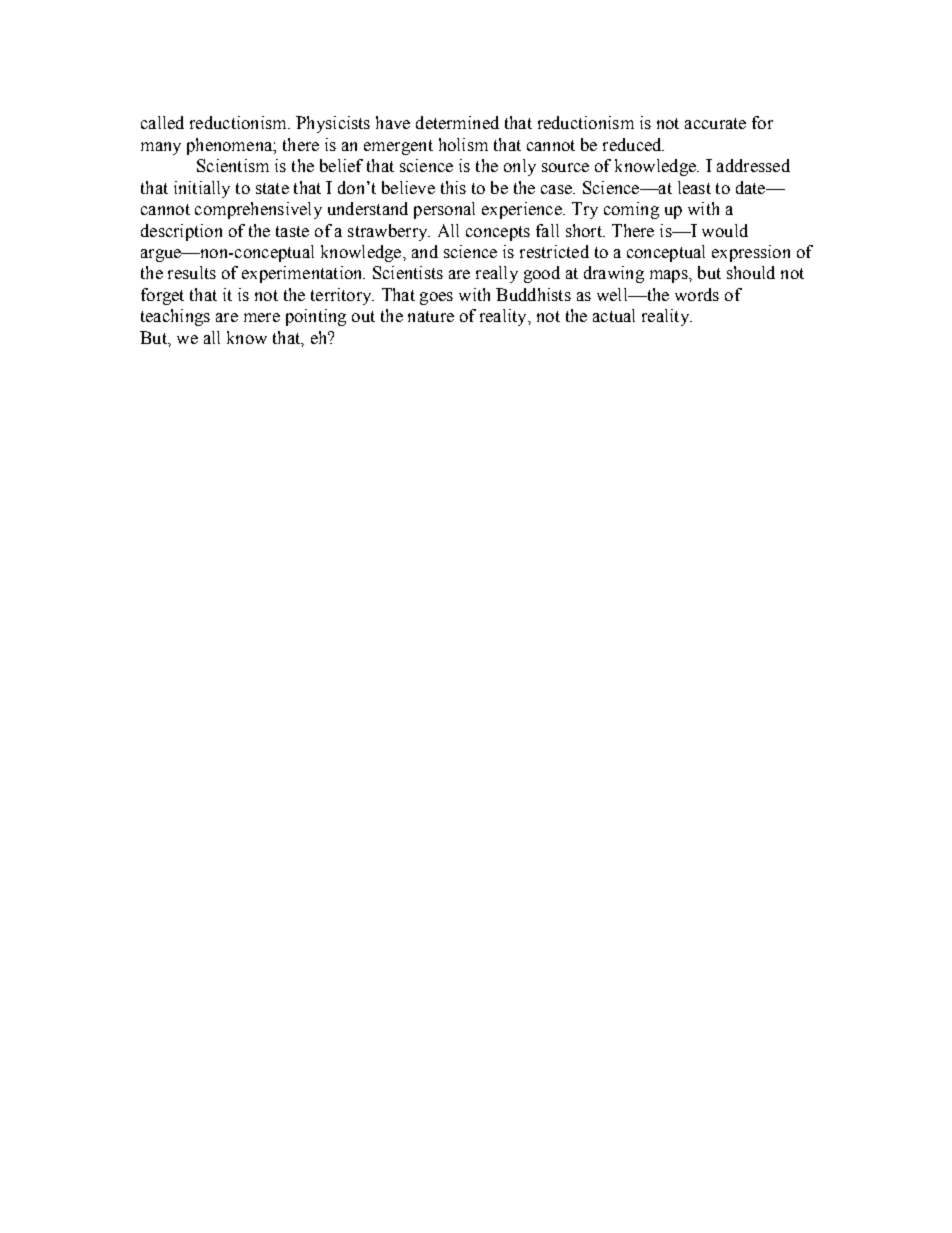 The height and width of the screenshot is (1233, 952). What do you see at coordinates (262, 317) in the screenshot?
I see `mere` at bounding box center [262, 317].
